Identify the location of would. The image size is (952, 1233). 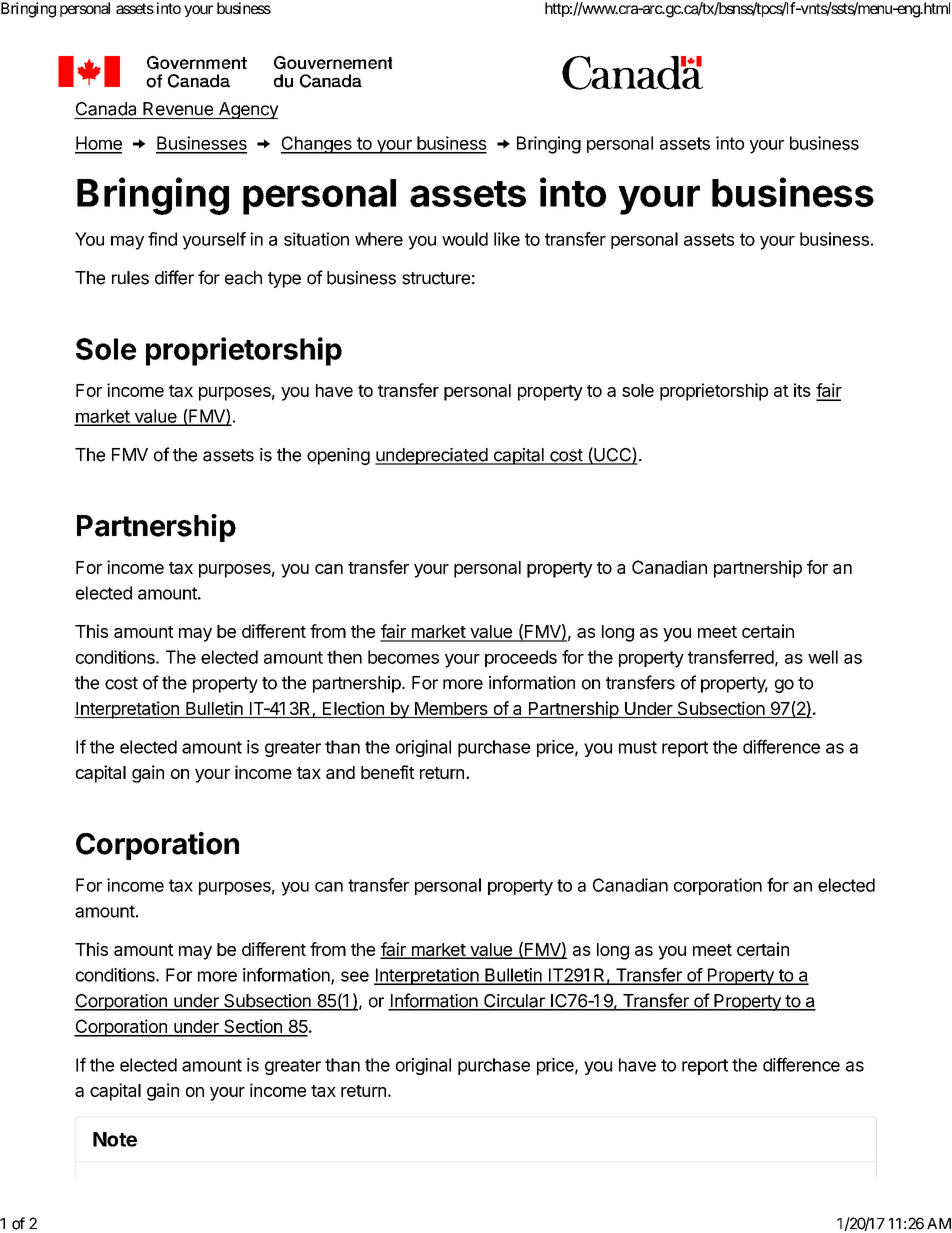
(465, 239).
